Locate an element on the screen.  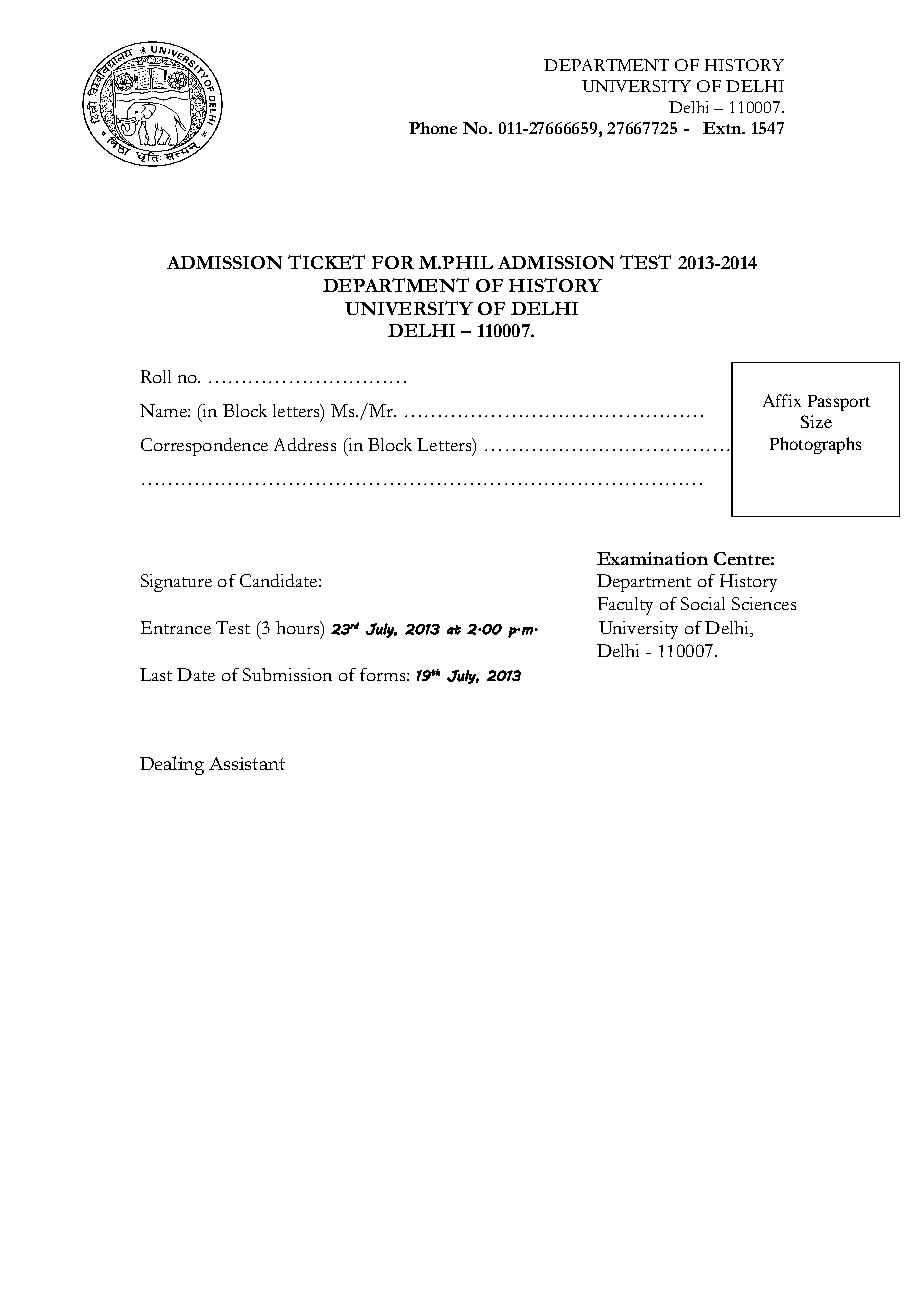
Roll is located at coordinates (156, 376).
